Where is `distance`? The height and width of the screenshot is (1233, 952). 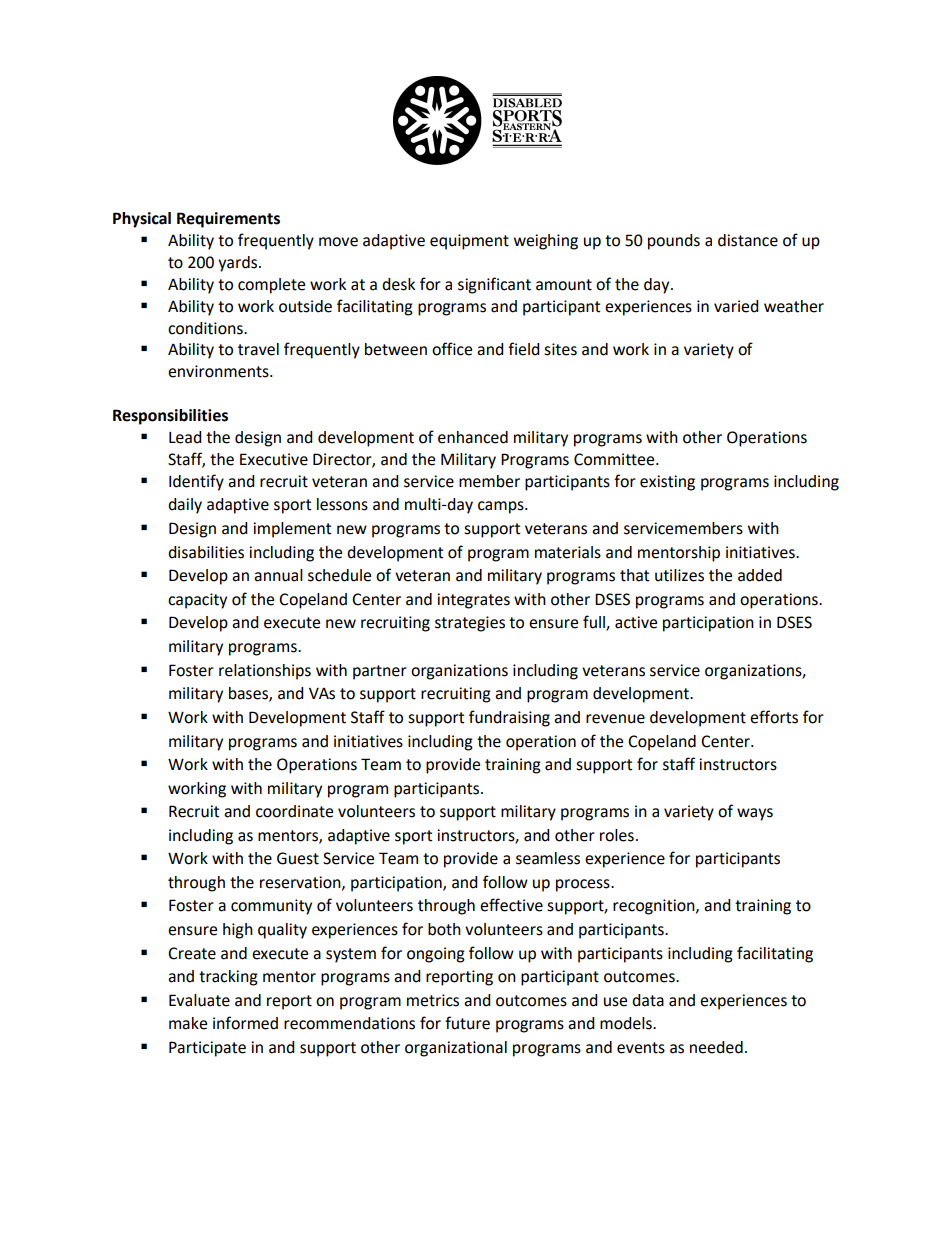
distance is located at coordinates (748, 240).
